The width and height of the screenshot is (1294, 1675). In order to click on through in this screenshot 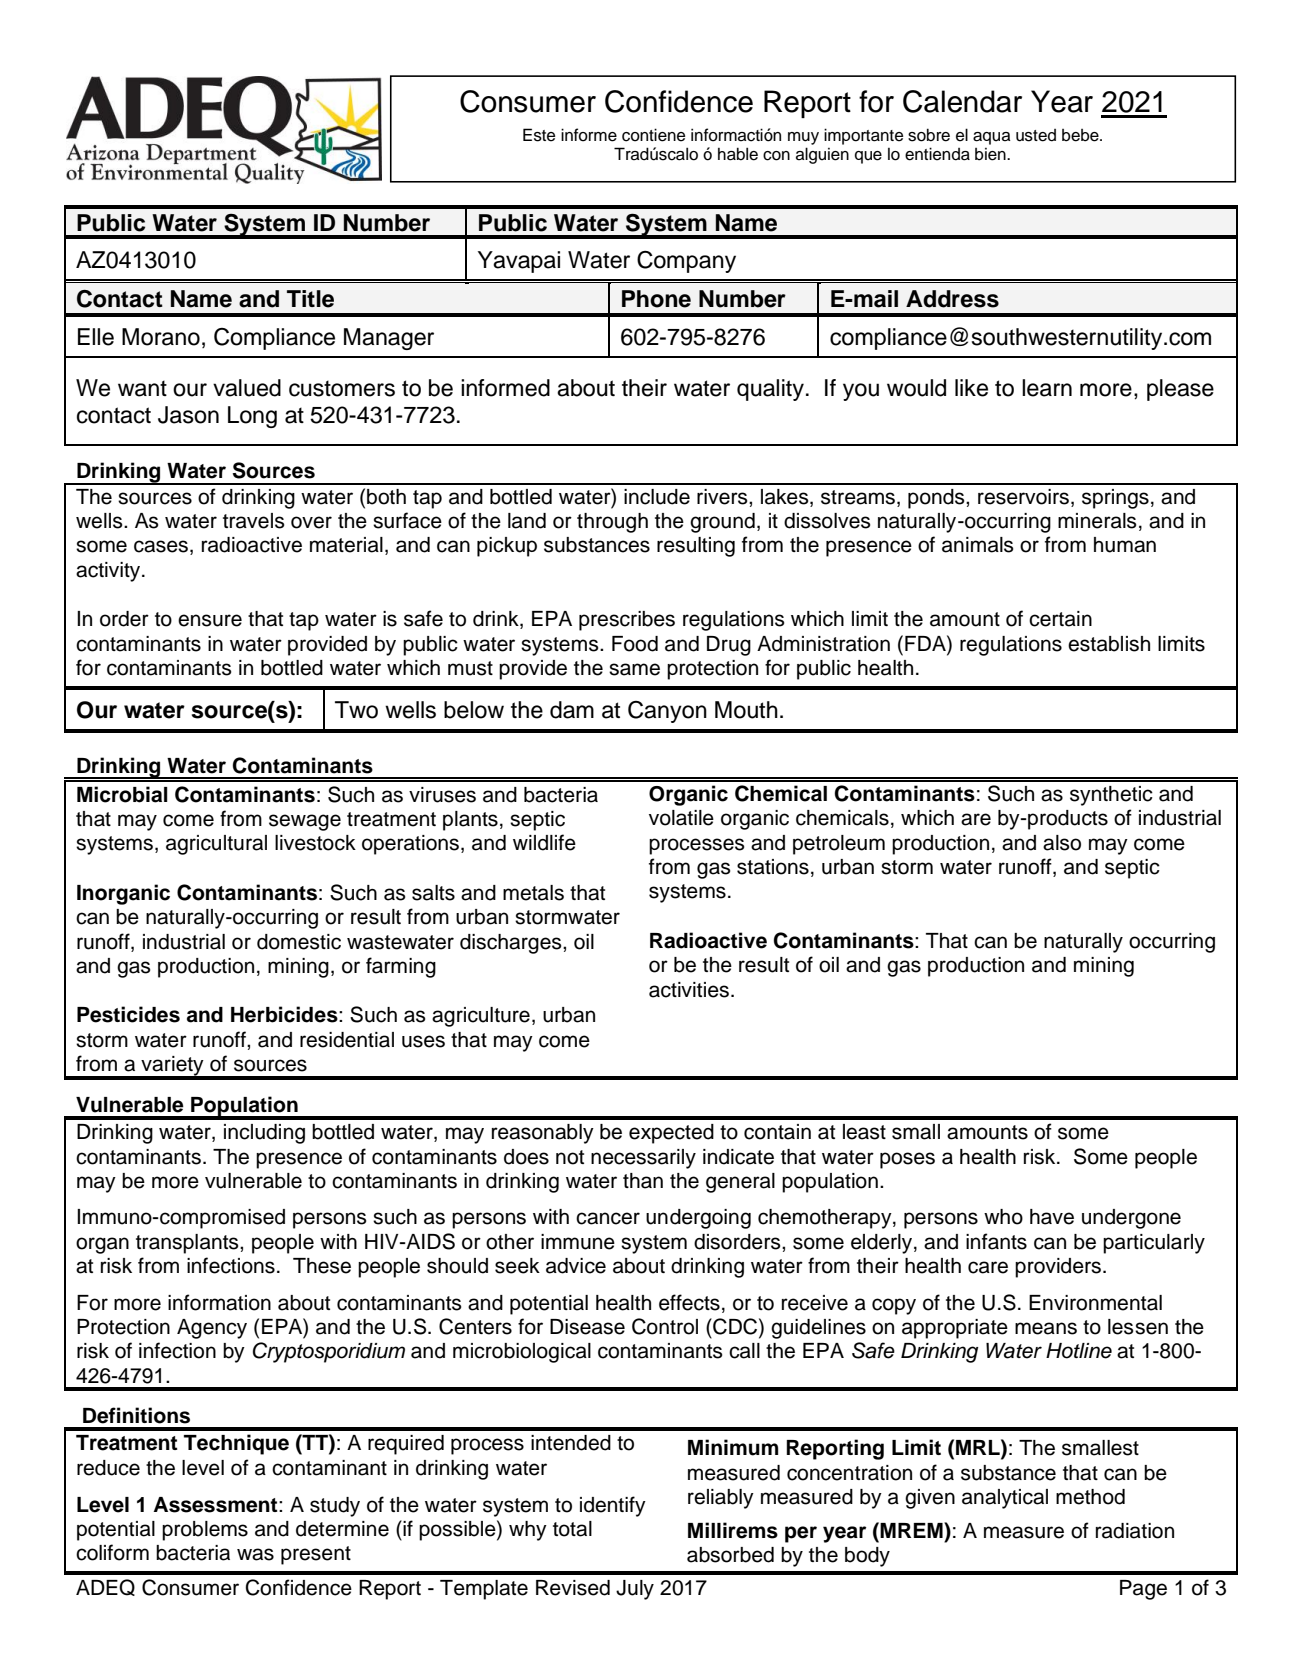, I will do `click(612, 523)`.
